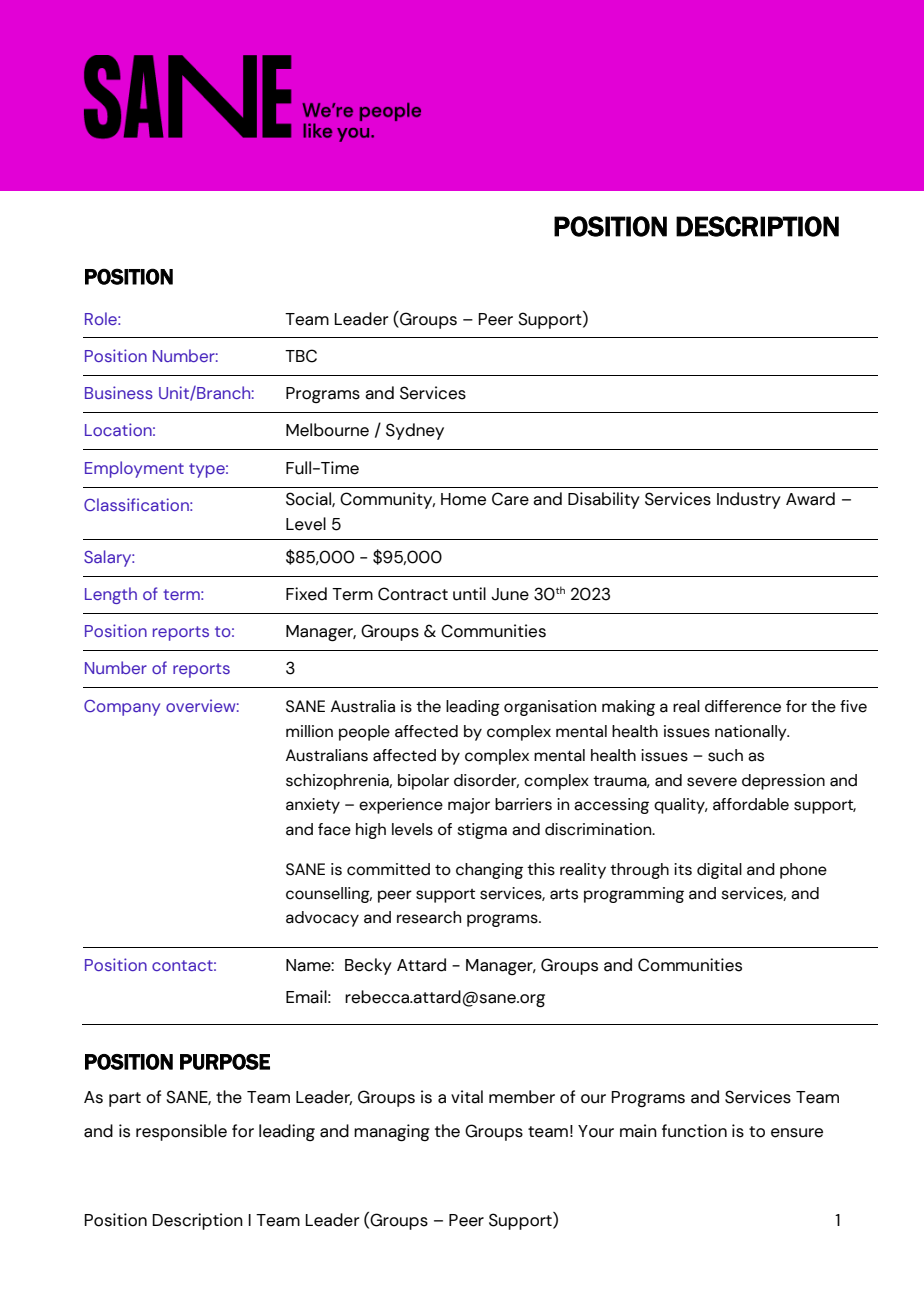 This image has height=1308, width=924. What do you see at coordinates (797, 1133) in the image?
I see `ensure` at bounding box center [797, 1133].
